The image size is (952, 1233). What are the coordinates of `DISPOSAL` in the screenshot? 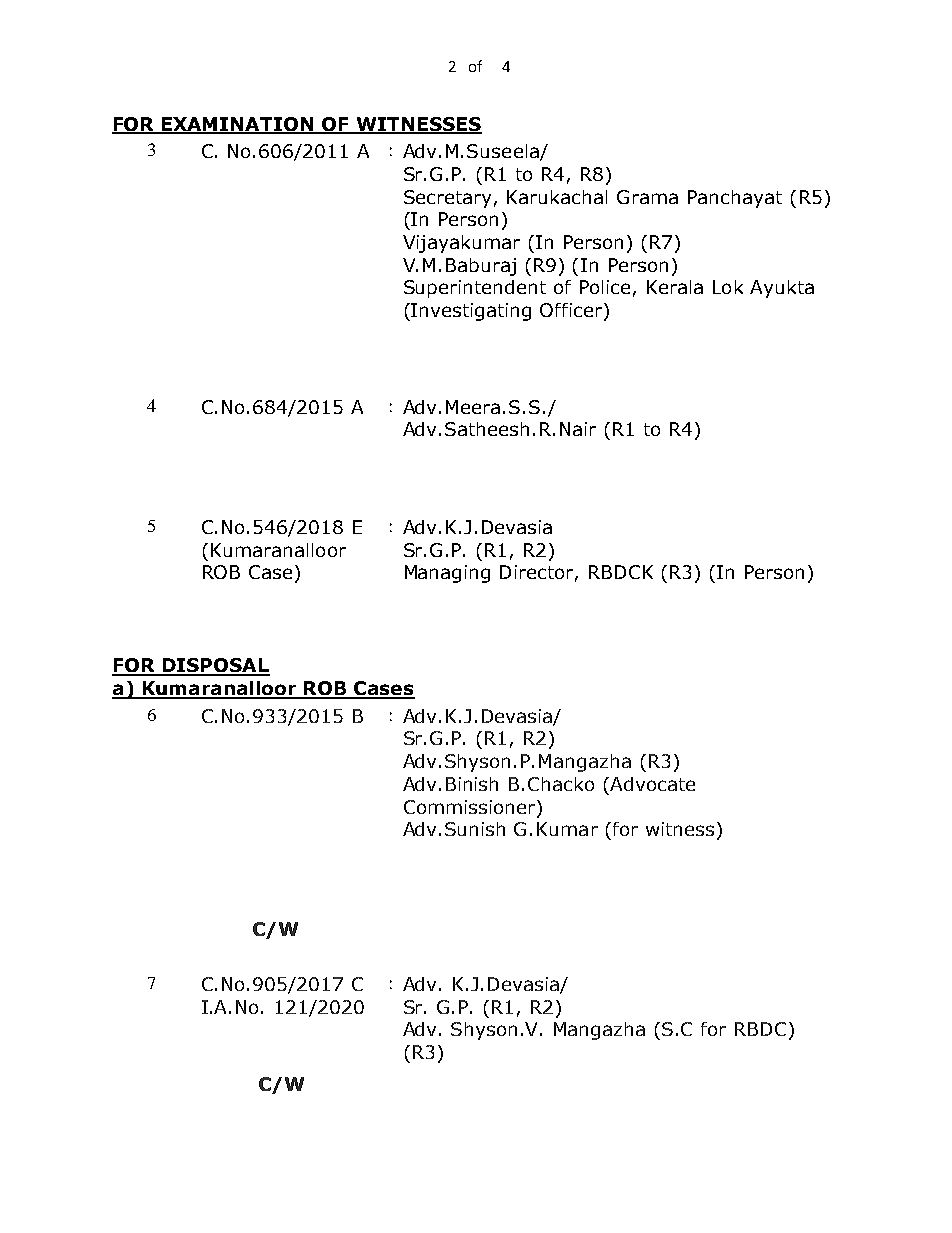 It's located at (215, 666).
